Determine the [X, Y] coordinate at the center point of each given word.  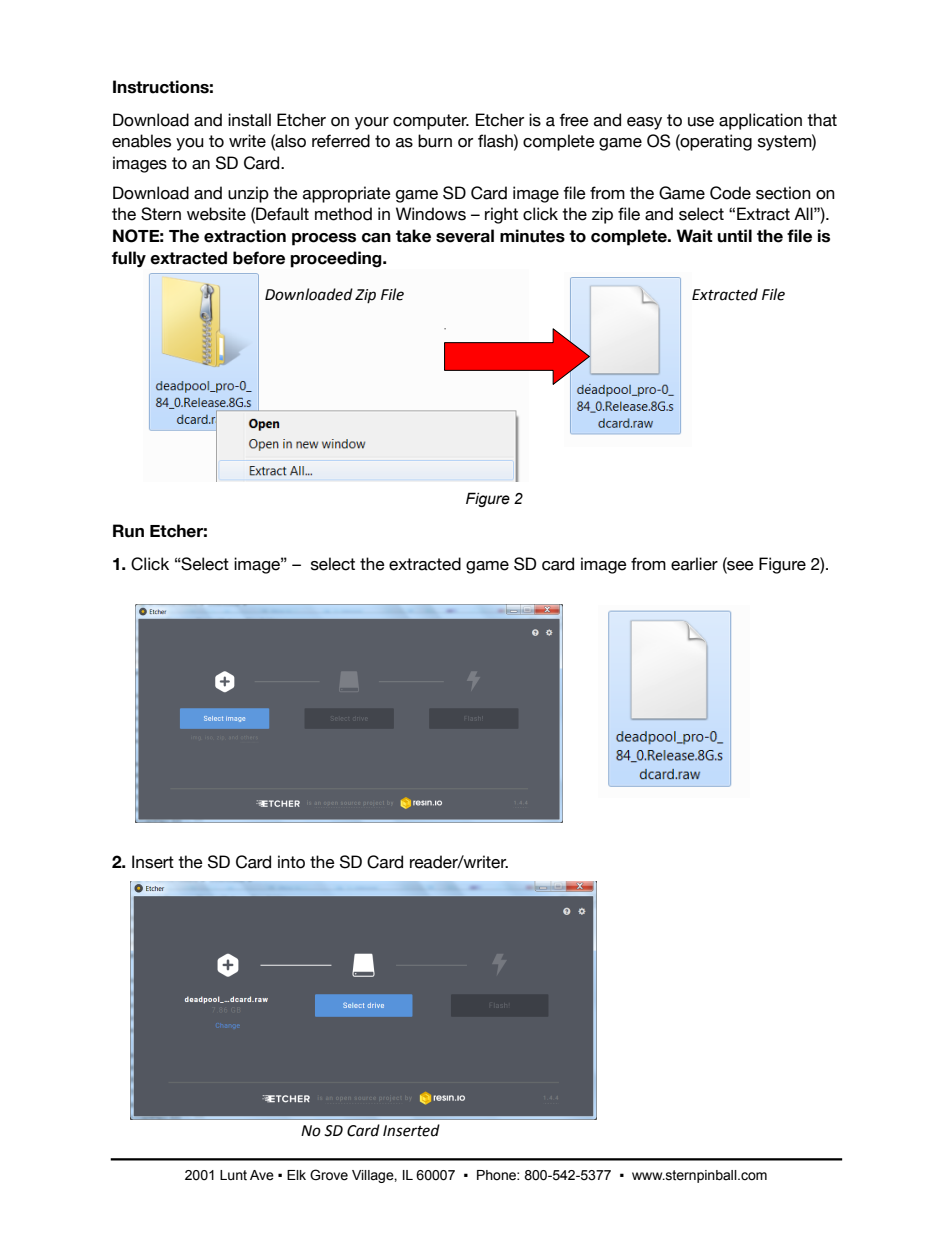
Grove [329, 1175]
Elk [296, 1175]
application [760, 121]
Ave [262, 1175]
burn [435, 141]
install [249, 120]
